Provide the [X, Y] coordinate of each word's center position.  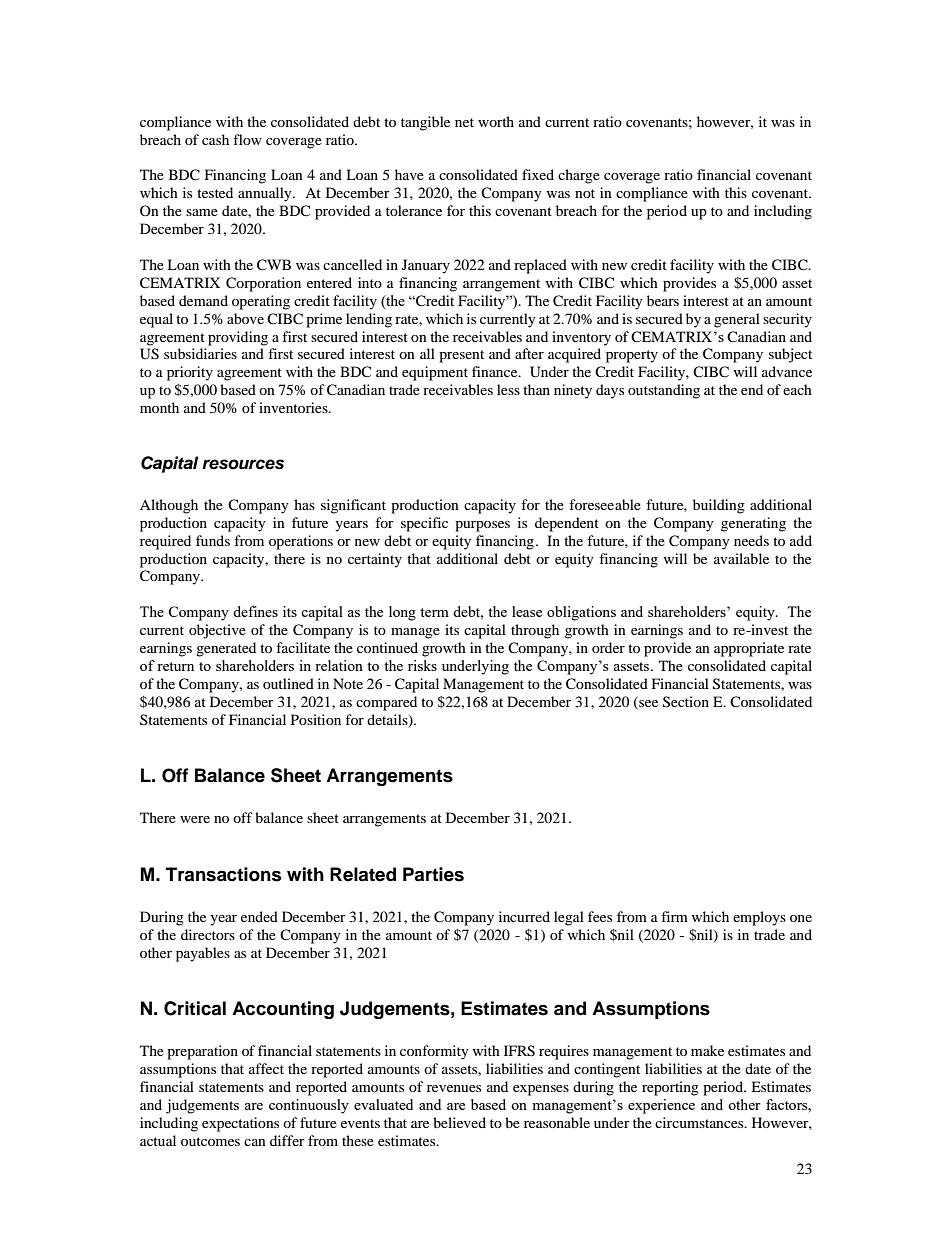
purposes [482, 526]
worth [496, 121]
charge [579, 176]
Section [686, 702]
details [388, 720]
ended [259, 916]
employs [759, 918]
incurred [524, 916]
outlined [288, 683]
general [737, 320]
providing [238, 338]
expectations [240, 1124]
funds [213, 540]
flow [247, 139]
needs [751, 540]
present [461, 356]
